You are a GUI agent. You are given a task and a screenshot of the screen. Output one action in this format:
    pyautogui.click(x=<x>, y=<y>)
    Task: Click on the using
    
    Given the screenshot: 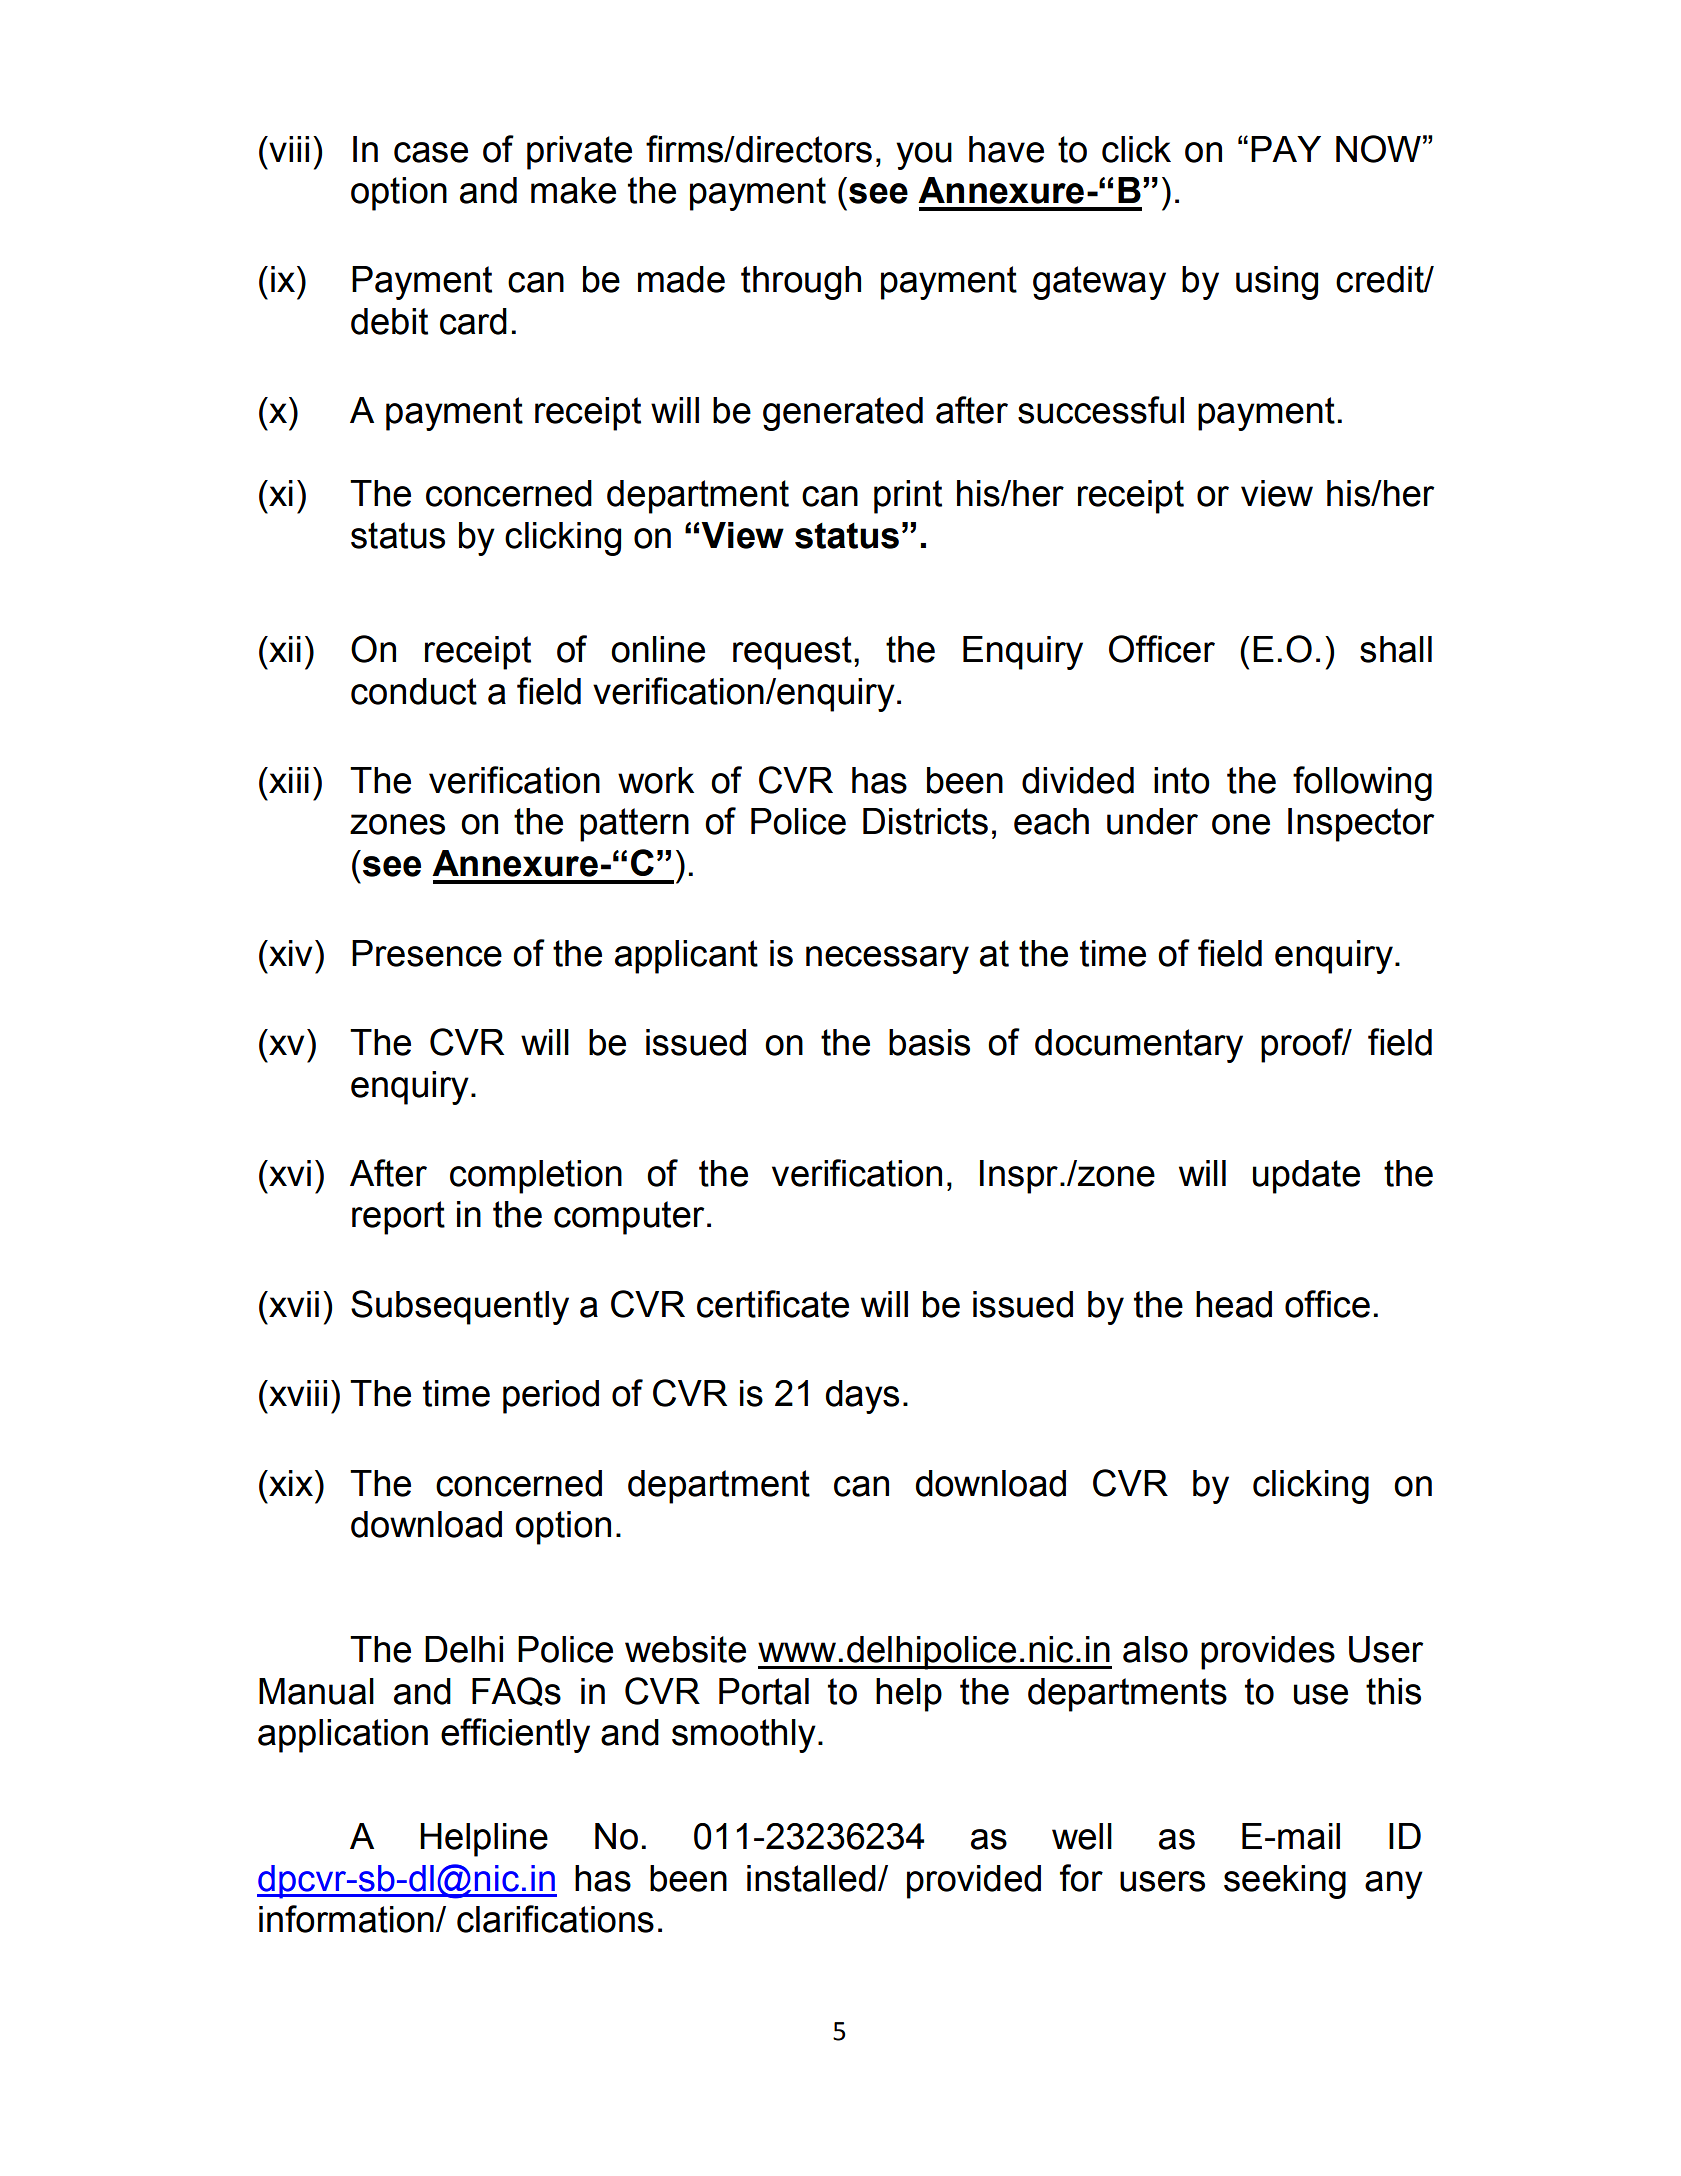 What is the action you would take?
    pyautogui.click(x=1277, y=283)
